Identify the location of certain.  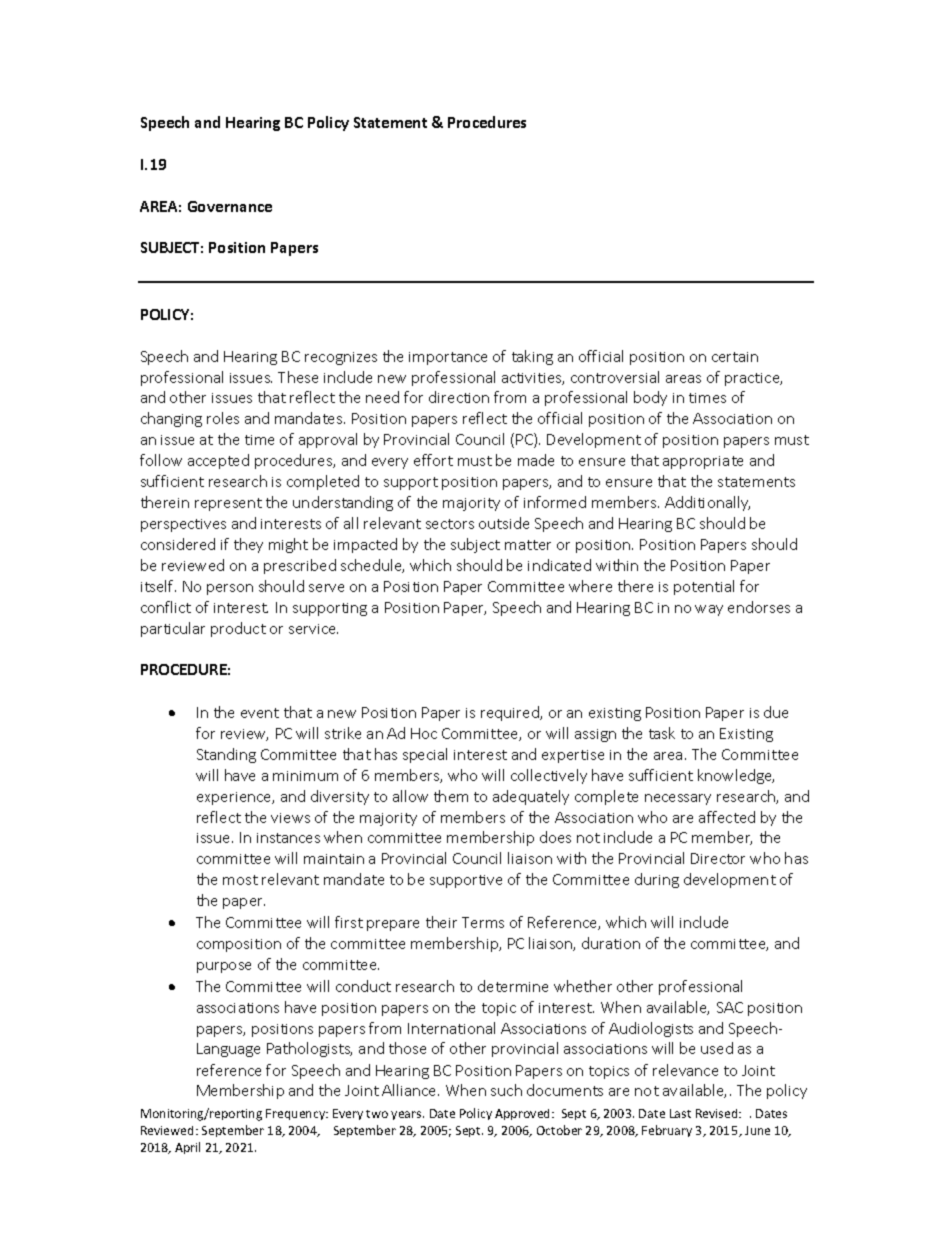
(735, 357).
